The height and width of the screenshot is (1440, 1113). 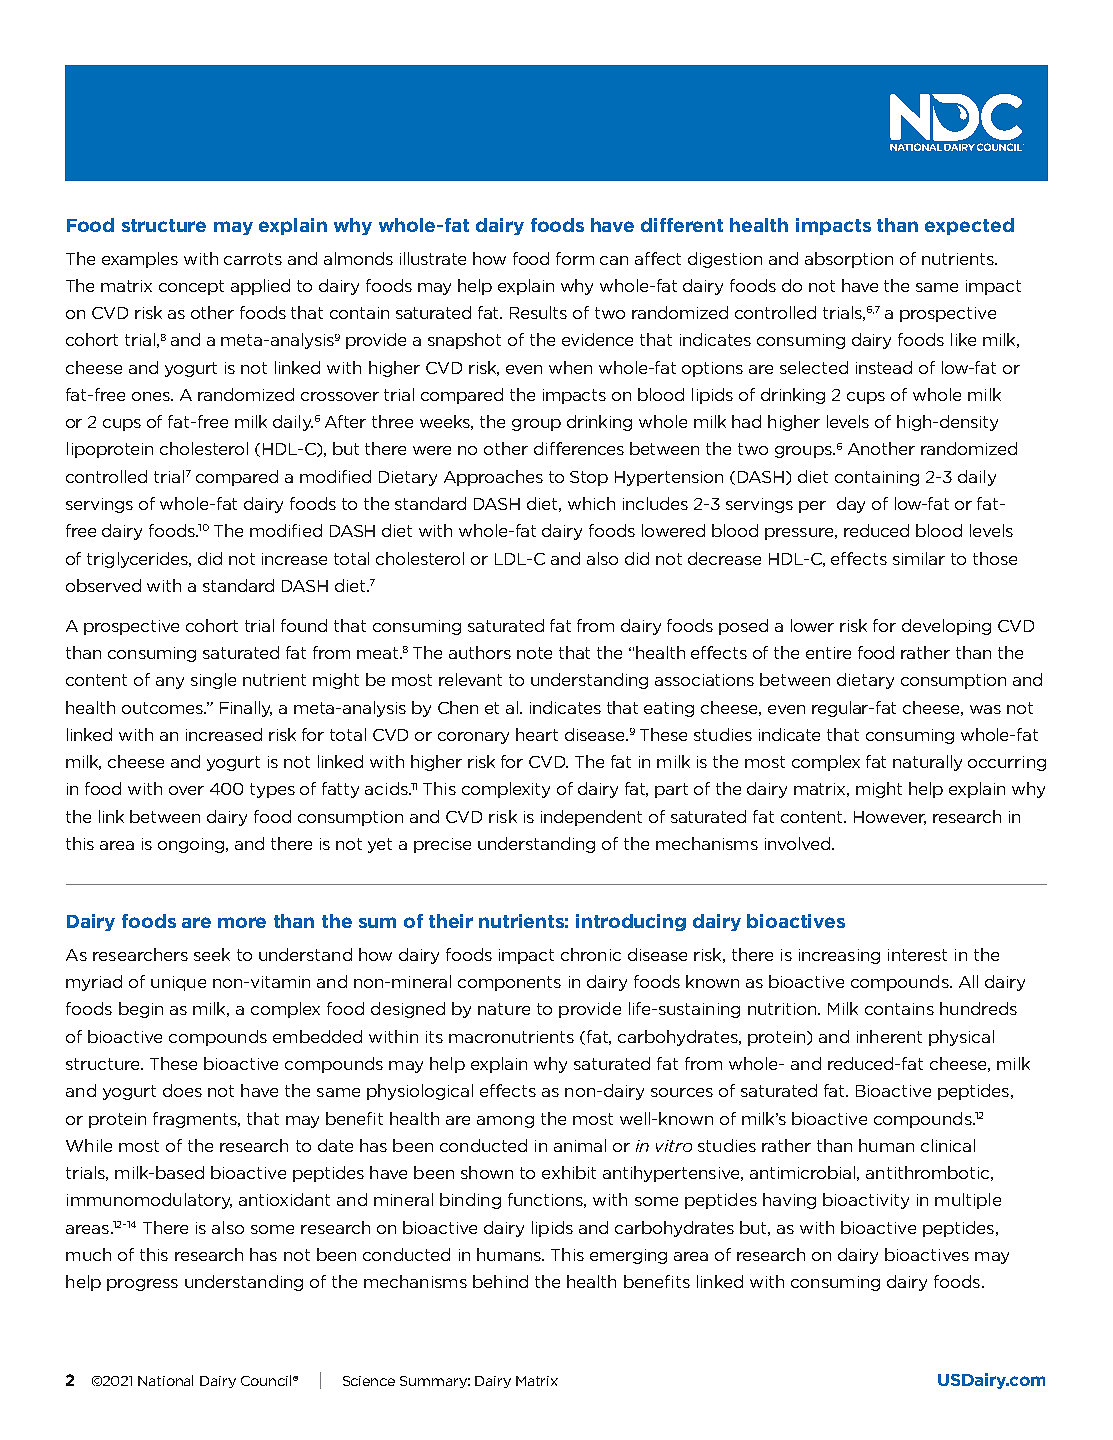 I want to click on form, so click(x=575, y=258).
